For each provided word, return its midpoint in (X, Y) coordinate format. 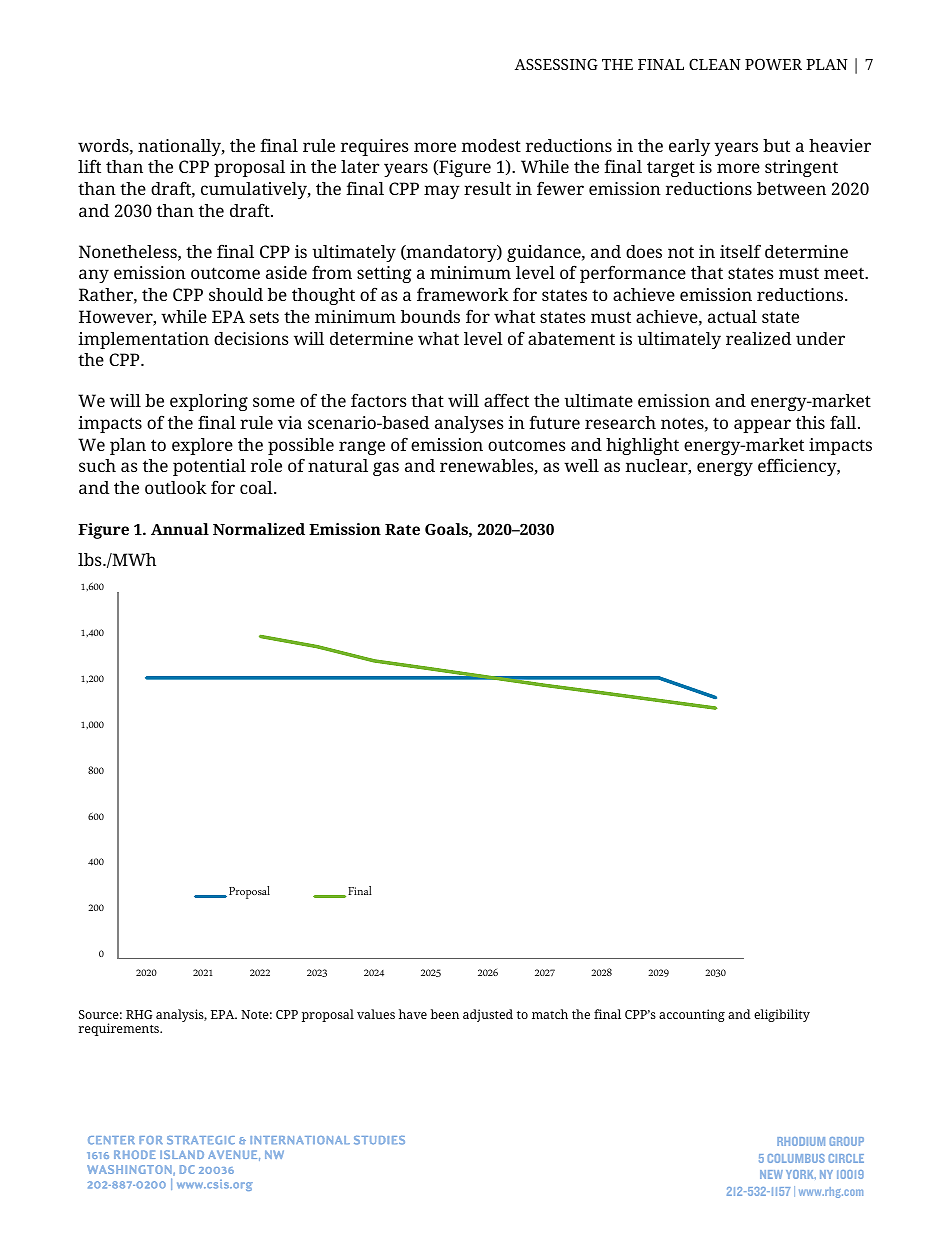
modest (491, 145)
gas (386, 469)
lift (89, 166)
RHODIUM (801, 1141)
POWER (773, 64)
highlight (642, 446)
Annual (180, 529)
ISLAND (182, 1154)
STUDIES (379, 1140)
